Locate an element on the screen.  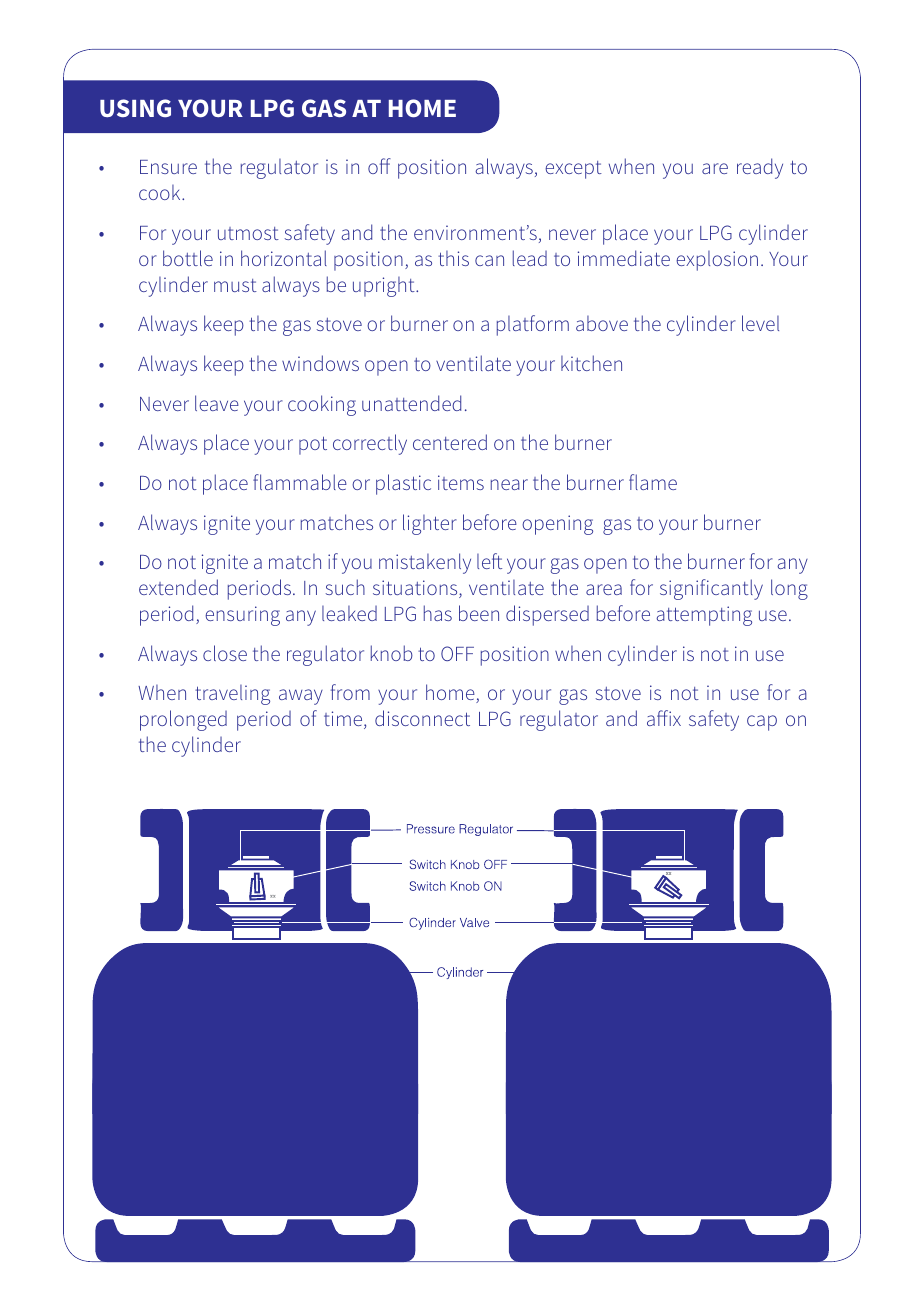
ready is located at coordinates (760, 168).
